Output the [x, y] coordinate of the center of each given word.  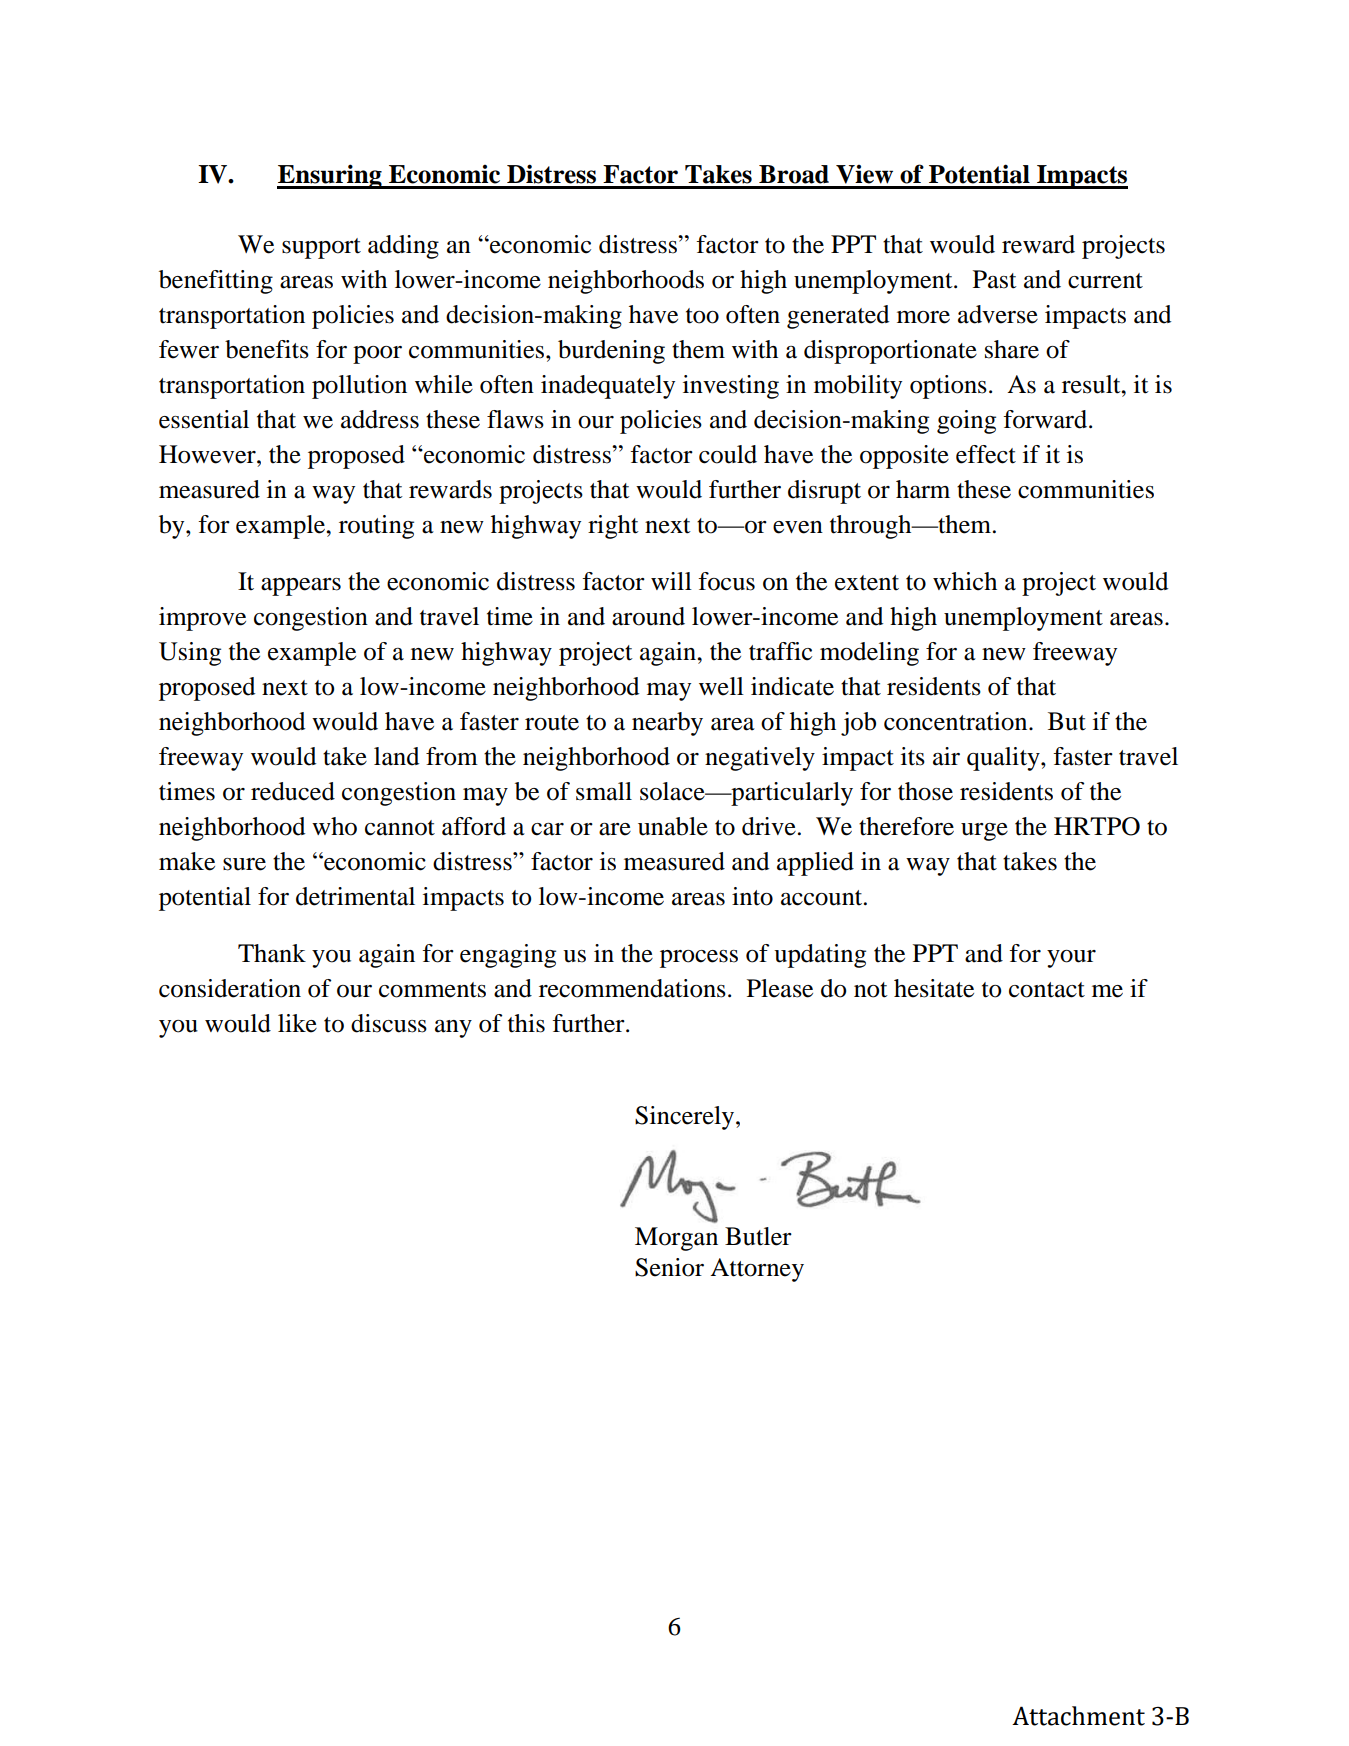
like [297, 1023]
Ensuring [330, 176]
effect [986, 454]
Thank [272, 953]
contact [1047, 990]
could [728, 454]
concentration [957, 721]
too [702, 316]
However [208, 454]
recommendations [632, 988]
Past [995, 279]
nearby [667, 724]
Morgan [676, 1239]
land [396, 756]
